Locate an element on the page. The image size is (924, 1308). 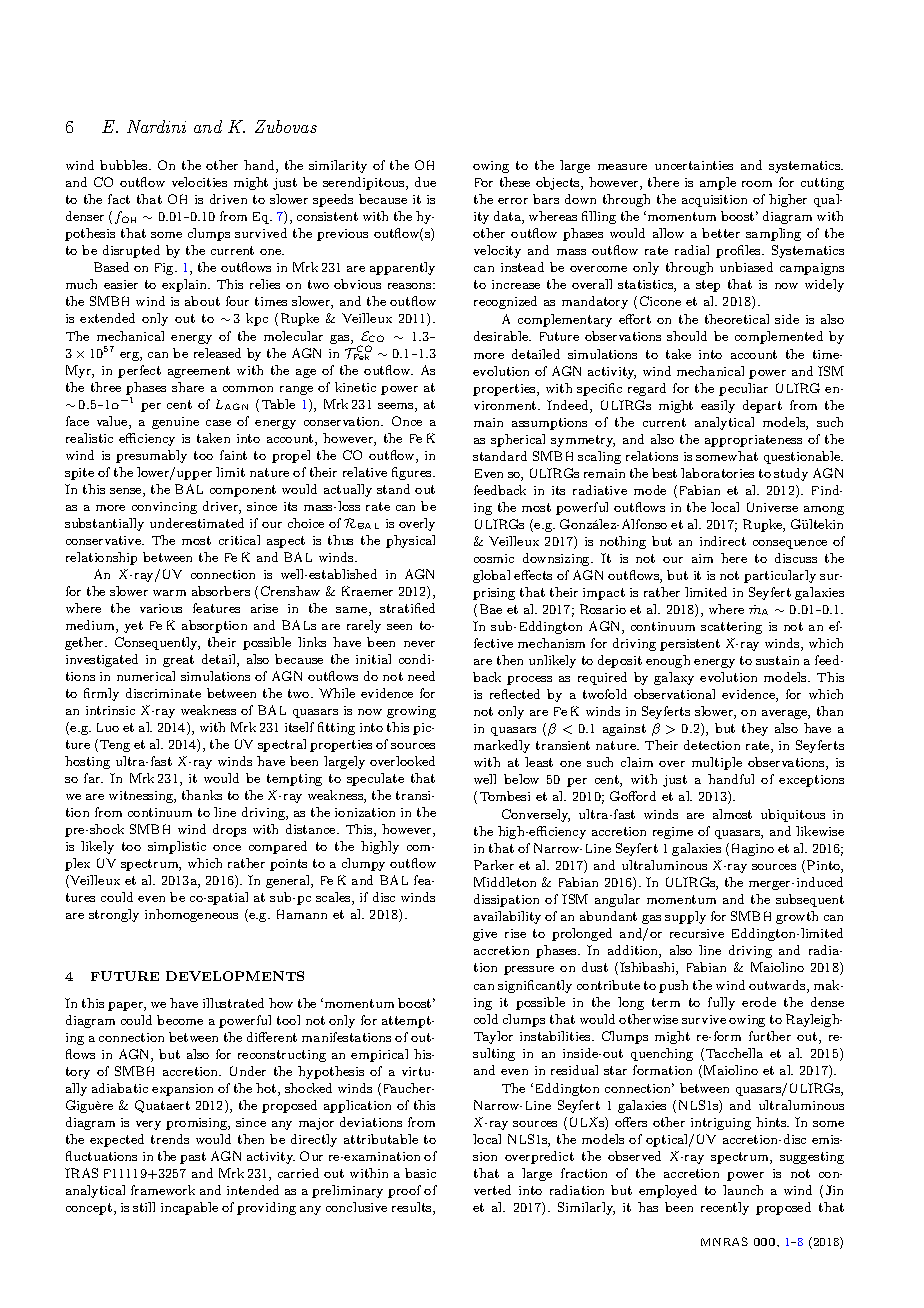
incapable is located at coordinates (189, 1208).
